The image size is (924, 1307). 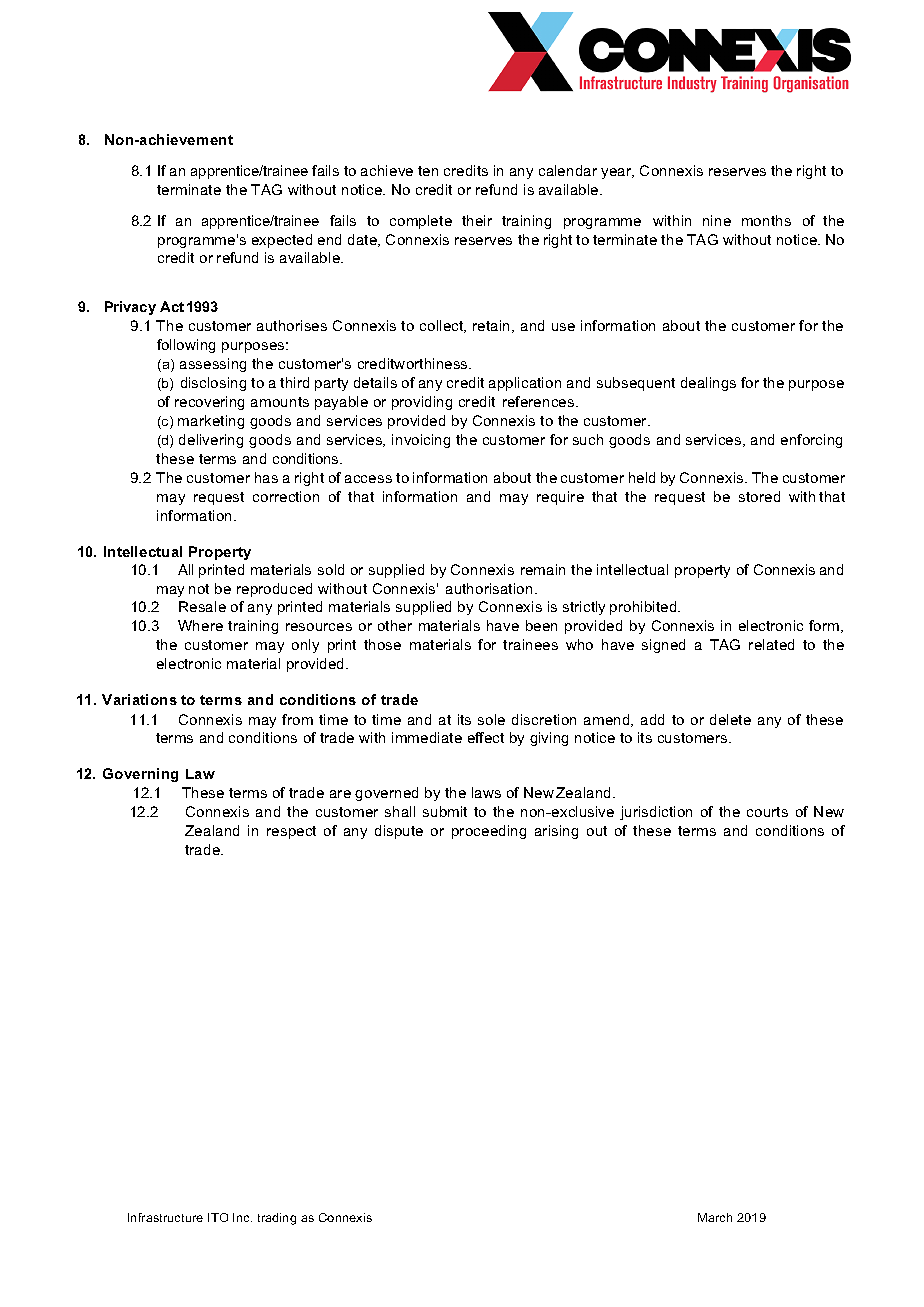 I want to click on nine, so click(x=717, y=220).
